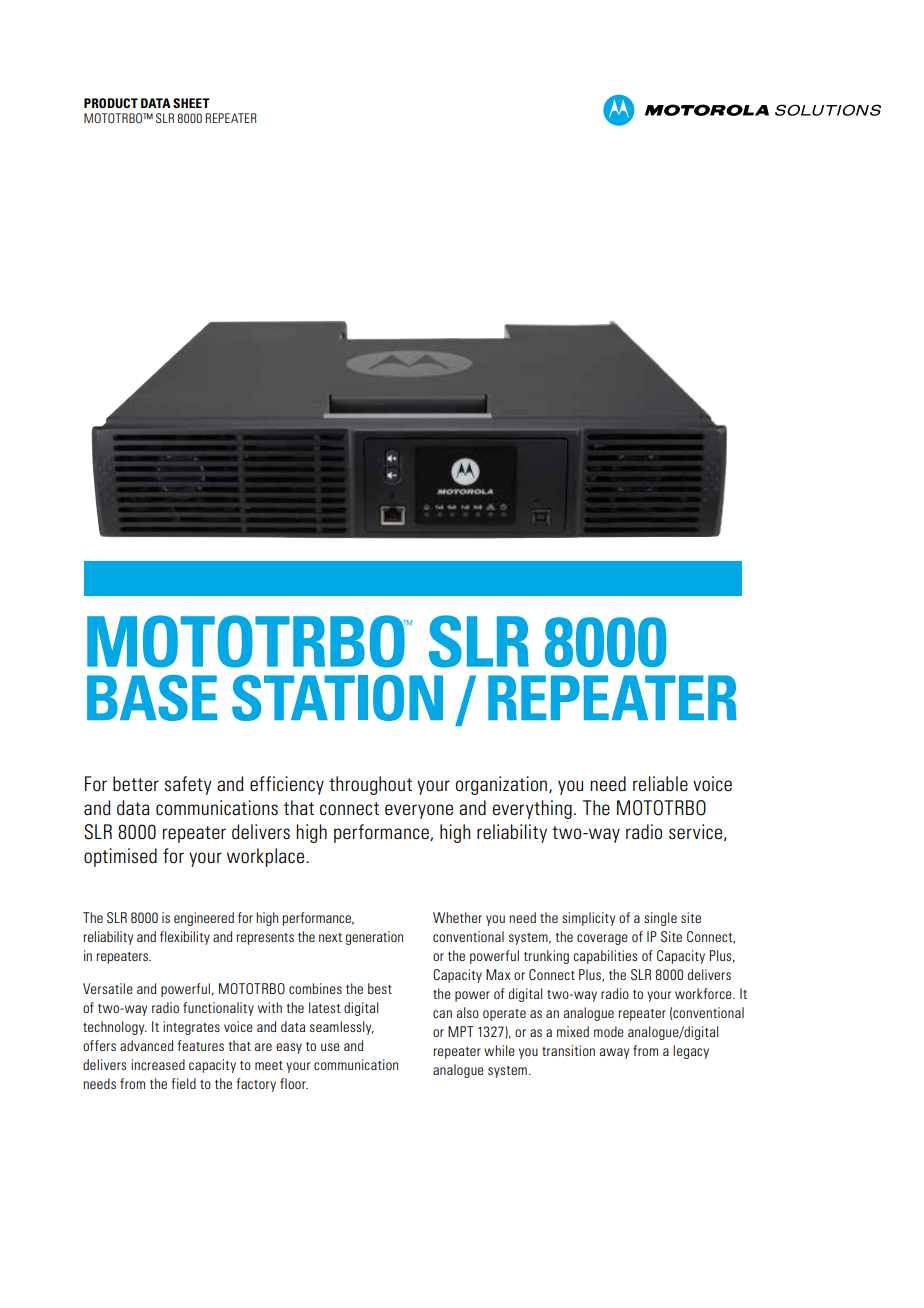  What do you see at coordinates (158, 1064) in the image?
I see `increased` at bounding box center [158, 1064].
